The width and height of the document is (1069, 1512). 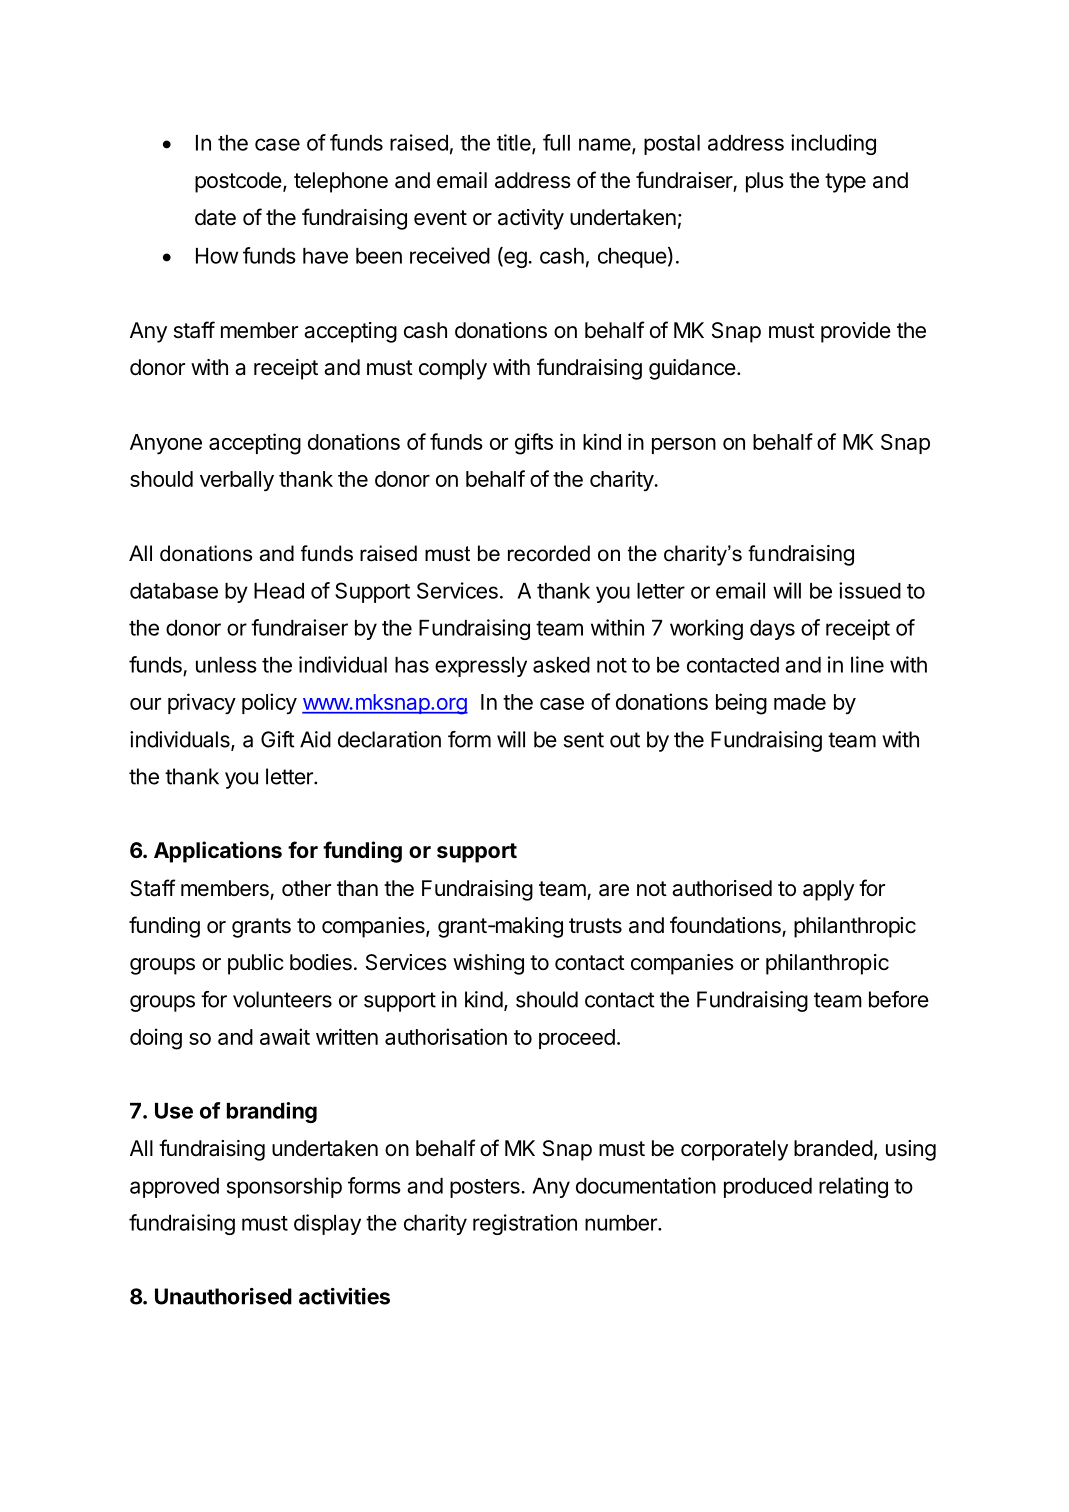 I want to click on display, so click(x=327, y=1224).
